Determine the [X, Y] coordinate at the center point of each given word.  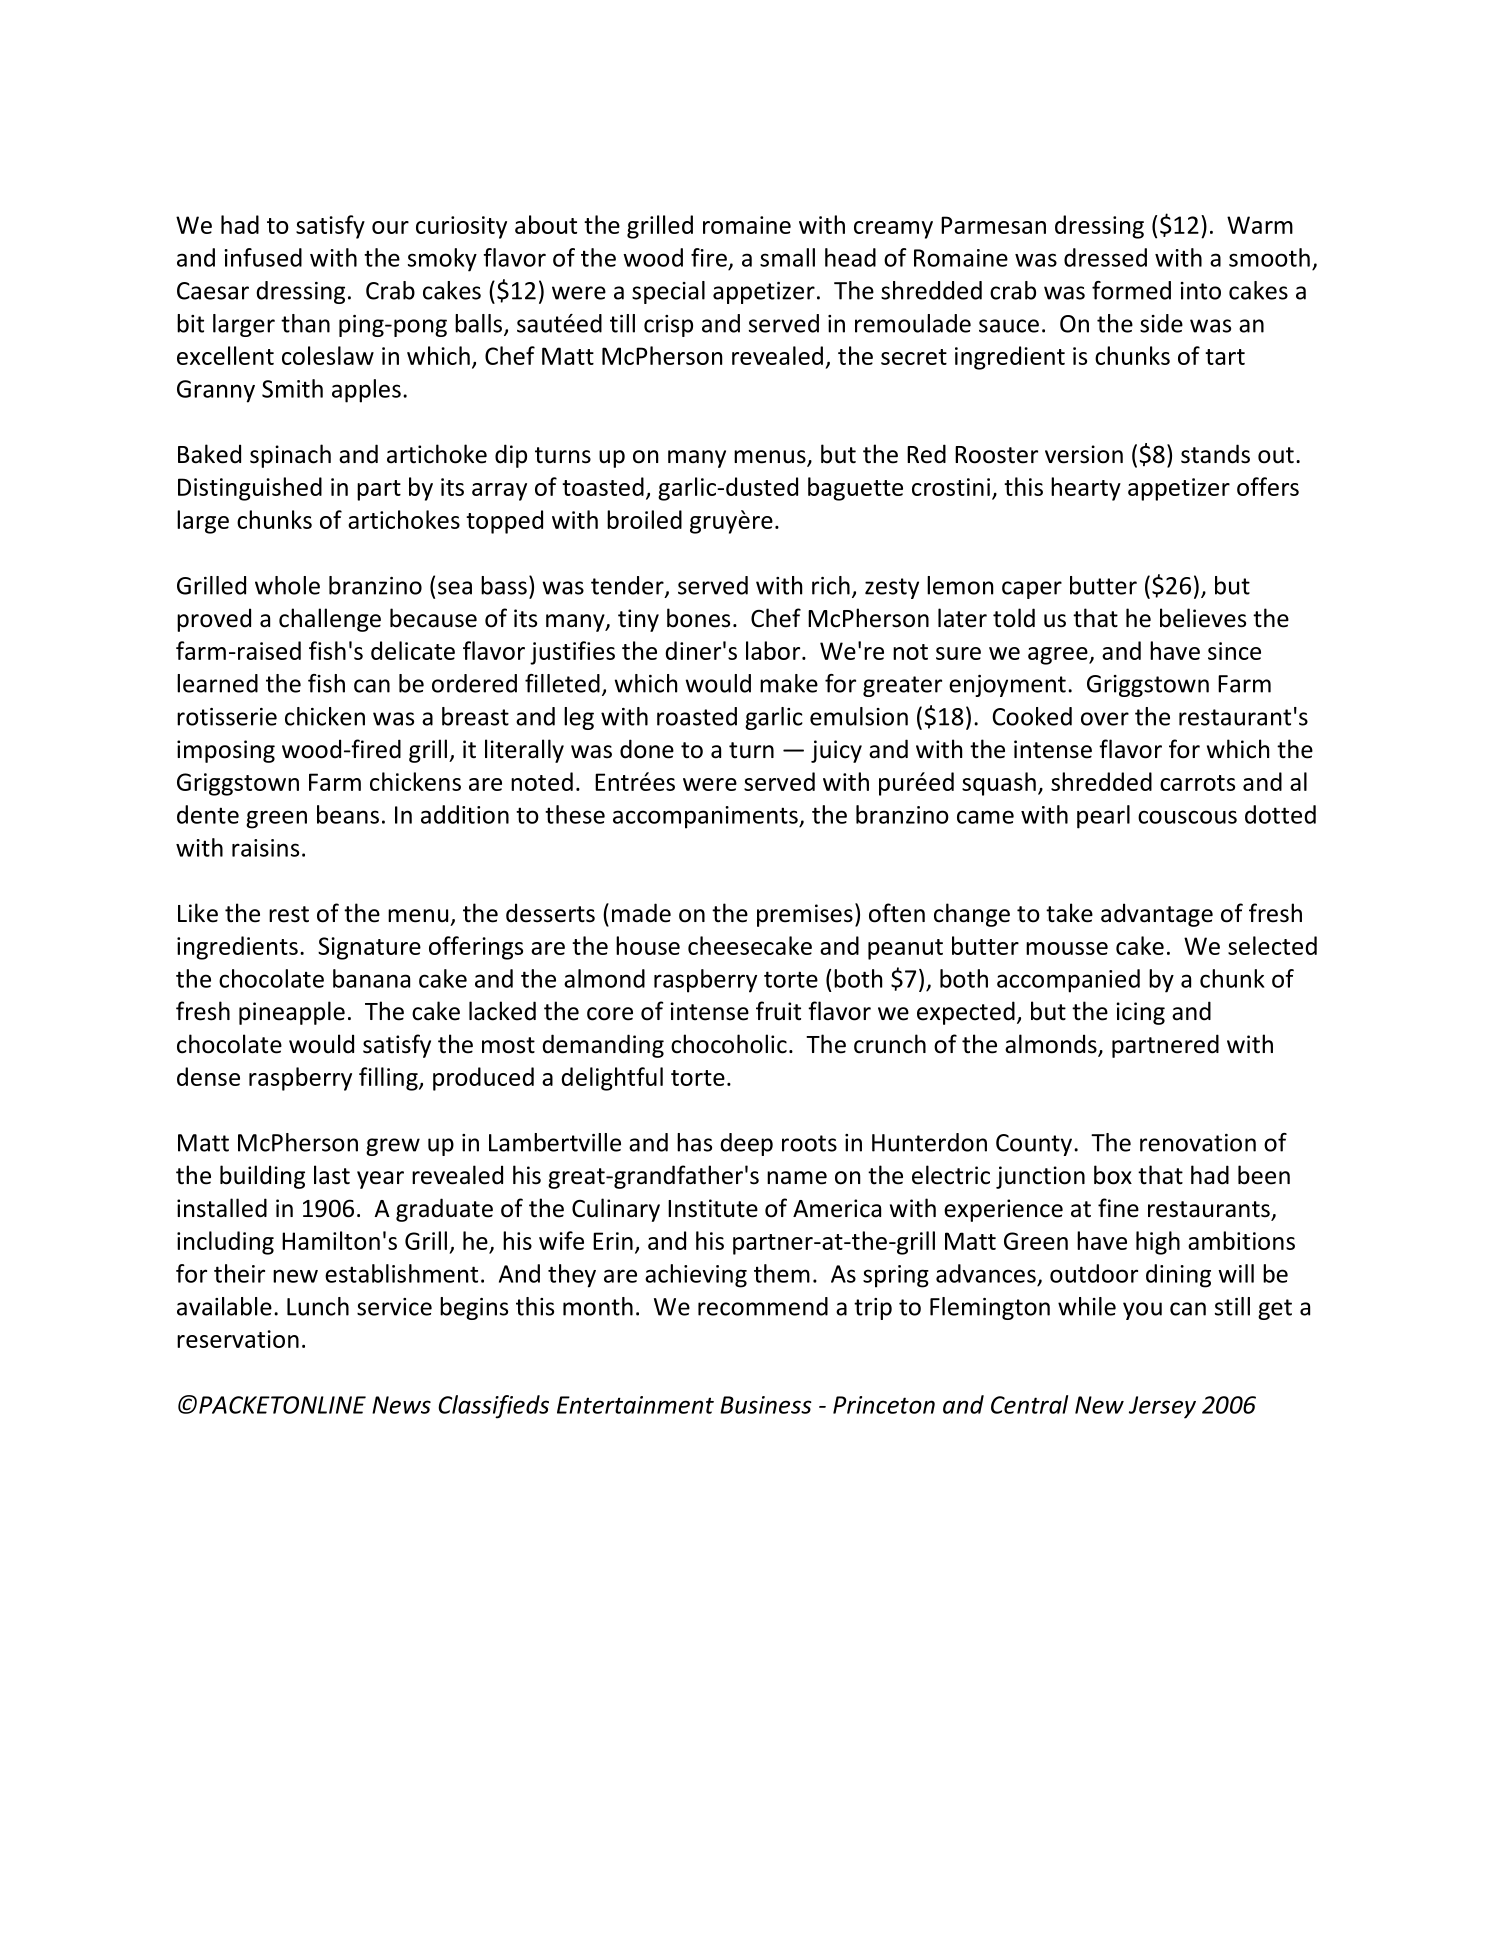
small [787, 257]
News [401, 1405]
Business [766, 1405]
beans [348, 814]
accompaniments [706, 817]
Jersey [1162, 1407]
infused [263, 257]
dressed [1105, 257]
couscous [1187, 817]
